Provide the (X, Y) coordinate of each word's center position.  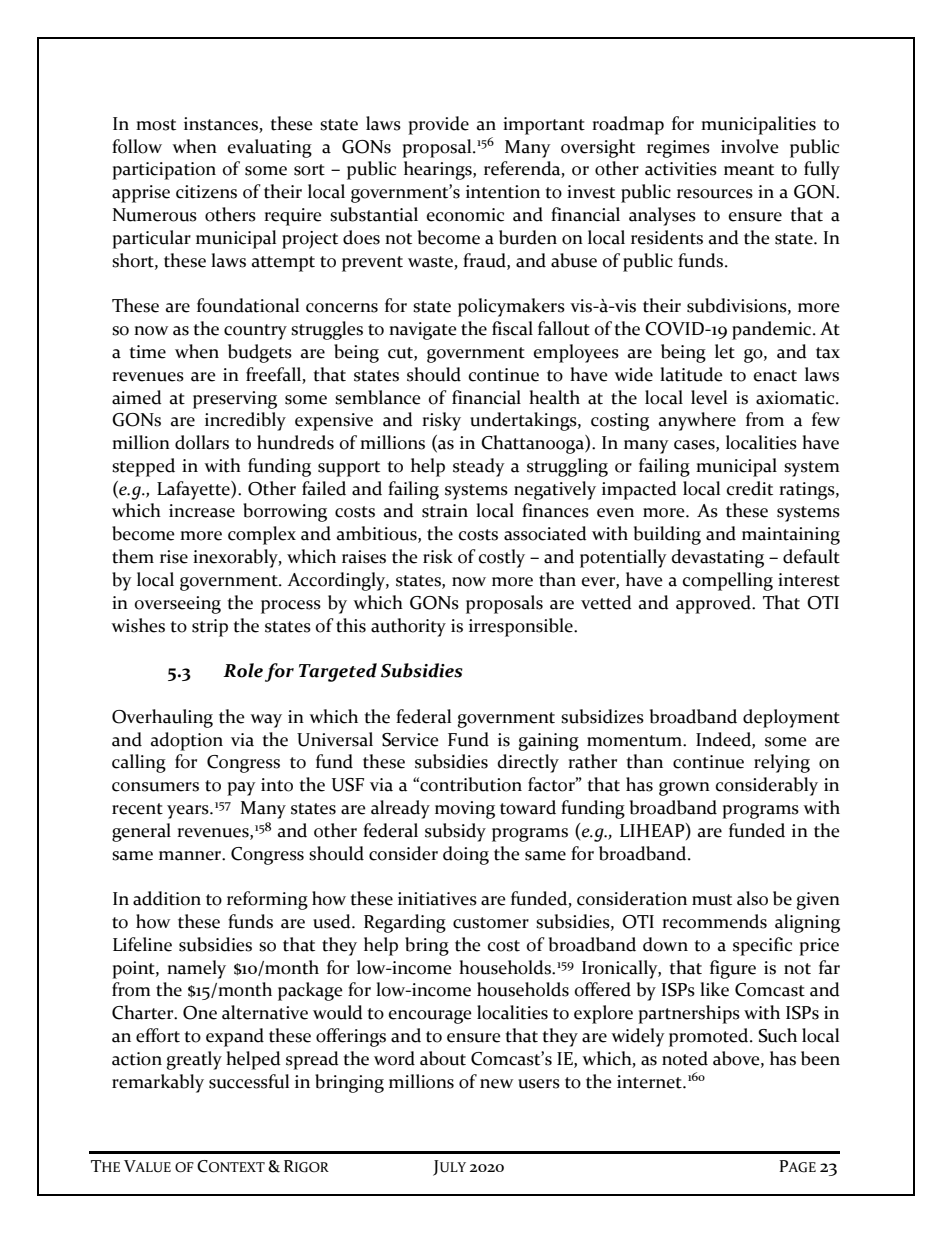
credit (750, 488)
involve (750, 146)
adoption (187, 741)
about (443, 1058)
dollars (202, 442)
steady (479, 467)
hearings (439, 170)
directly (528, 763)
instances (222, 125)
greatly (194, 1060)
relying (782, 763)
